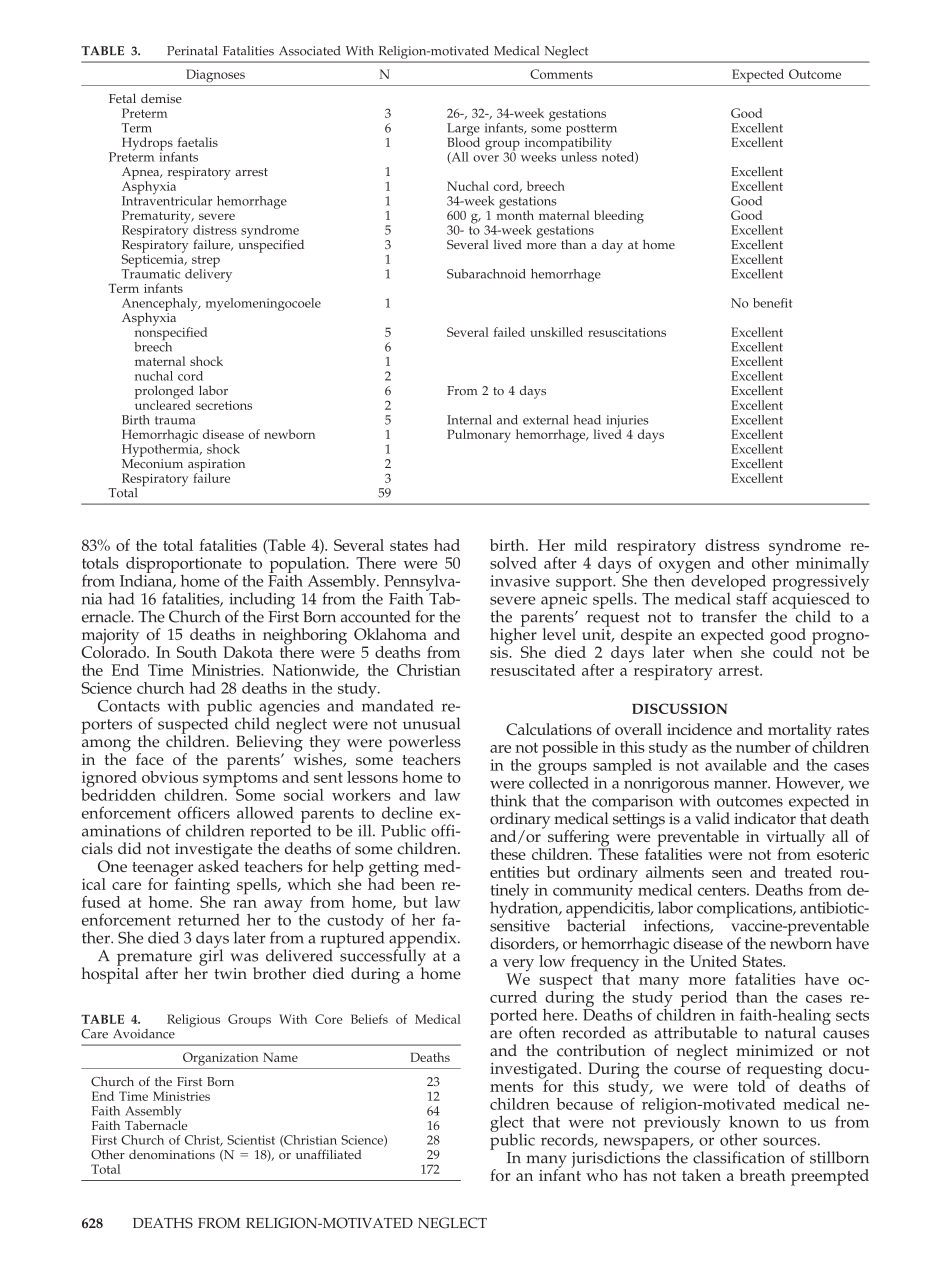  I want to click on staff, so click(752, 597).
